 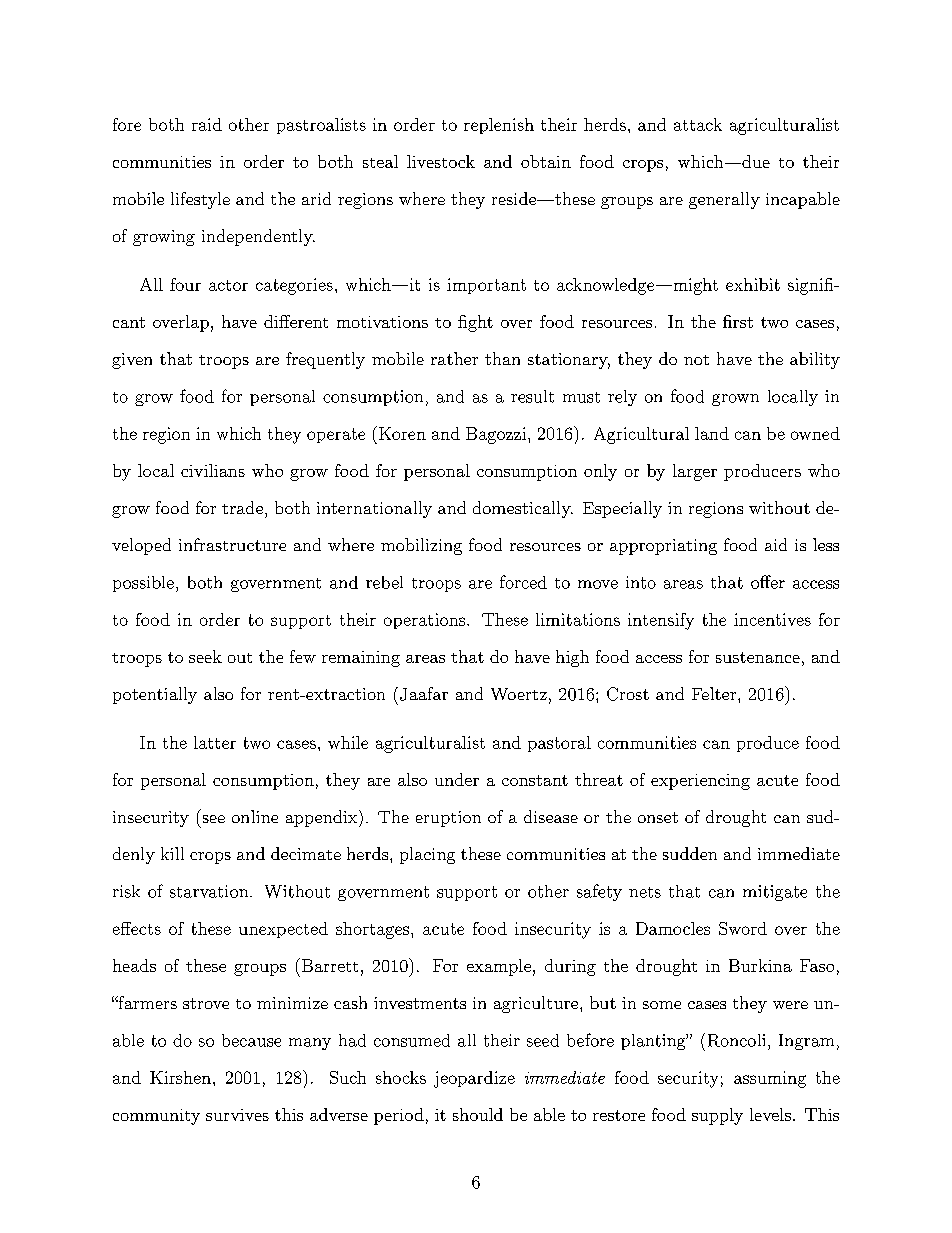 I want to click on attack, so click(x=698, y=124).
